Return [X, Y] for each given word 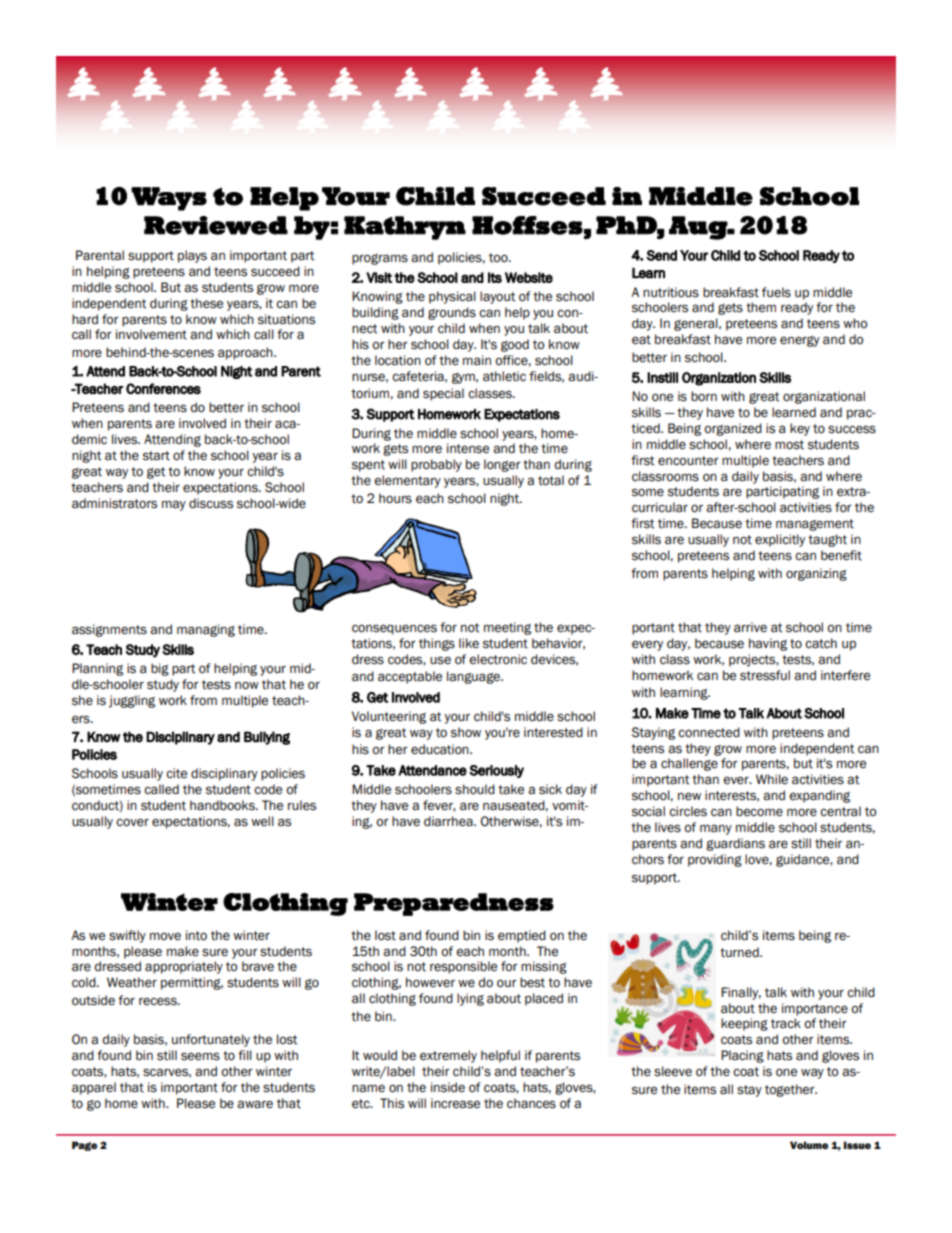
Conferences [163, 388]
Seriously [496, 771]
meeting [507, 628]
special [443, 394]
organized [733, 429]
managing [206, 630]
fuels [776, 292]
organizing [816, 574]
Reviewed [216, 225]
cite [176, 773]
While [772, 779]
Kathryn [405, 228]
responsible [463, 967]
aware [255, 1104]
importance [815, 1009]
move [165, 936]
